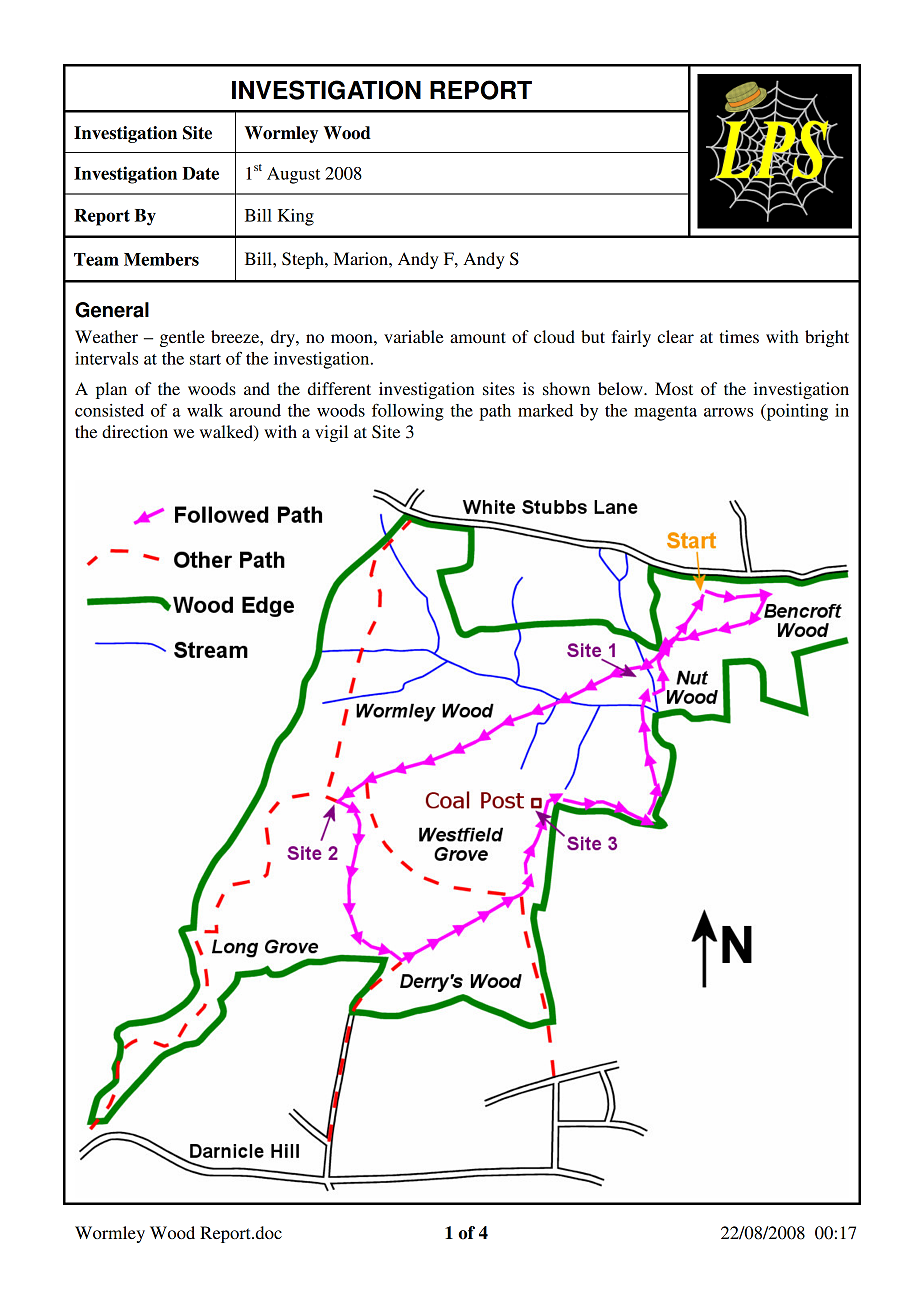 The width and height of the page is (924, 1308). Describe the element at coordinates (414, 336) in the page. I see `variable` at that location.
